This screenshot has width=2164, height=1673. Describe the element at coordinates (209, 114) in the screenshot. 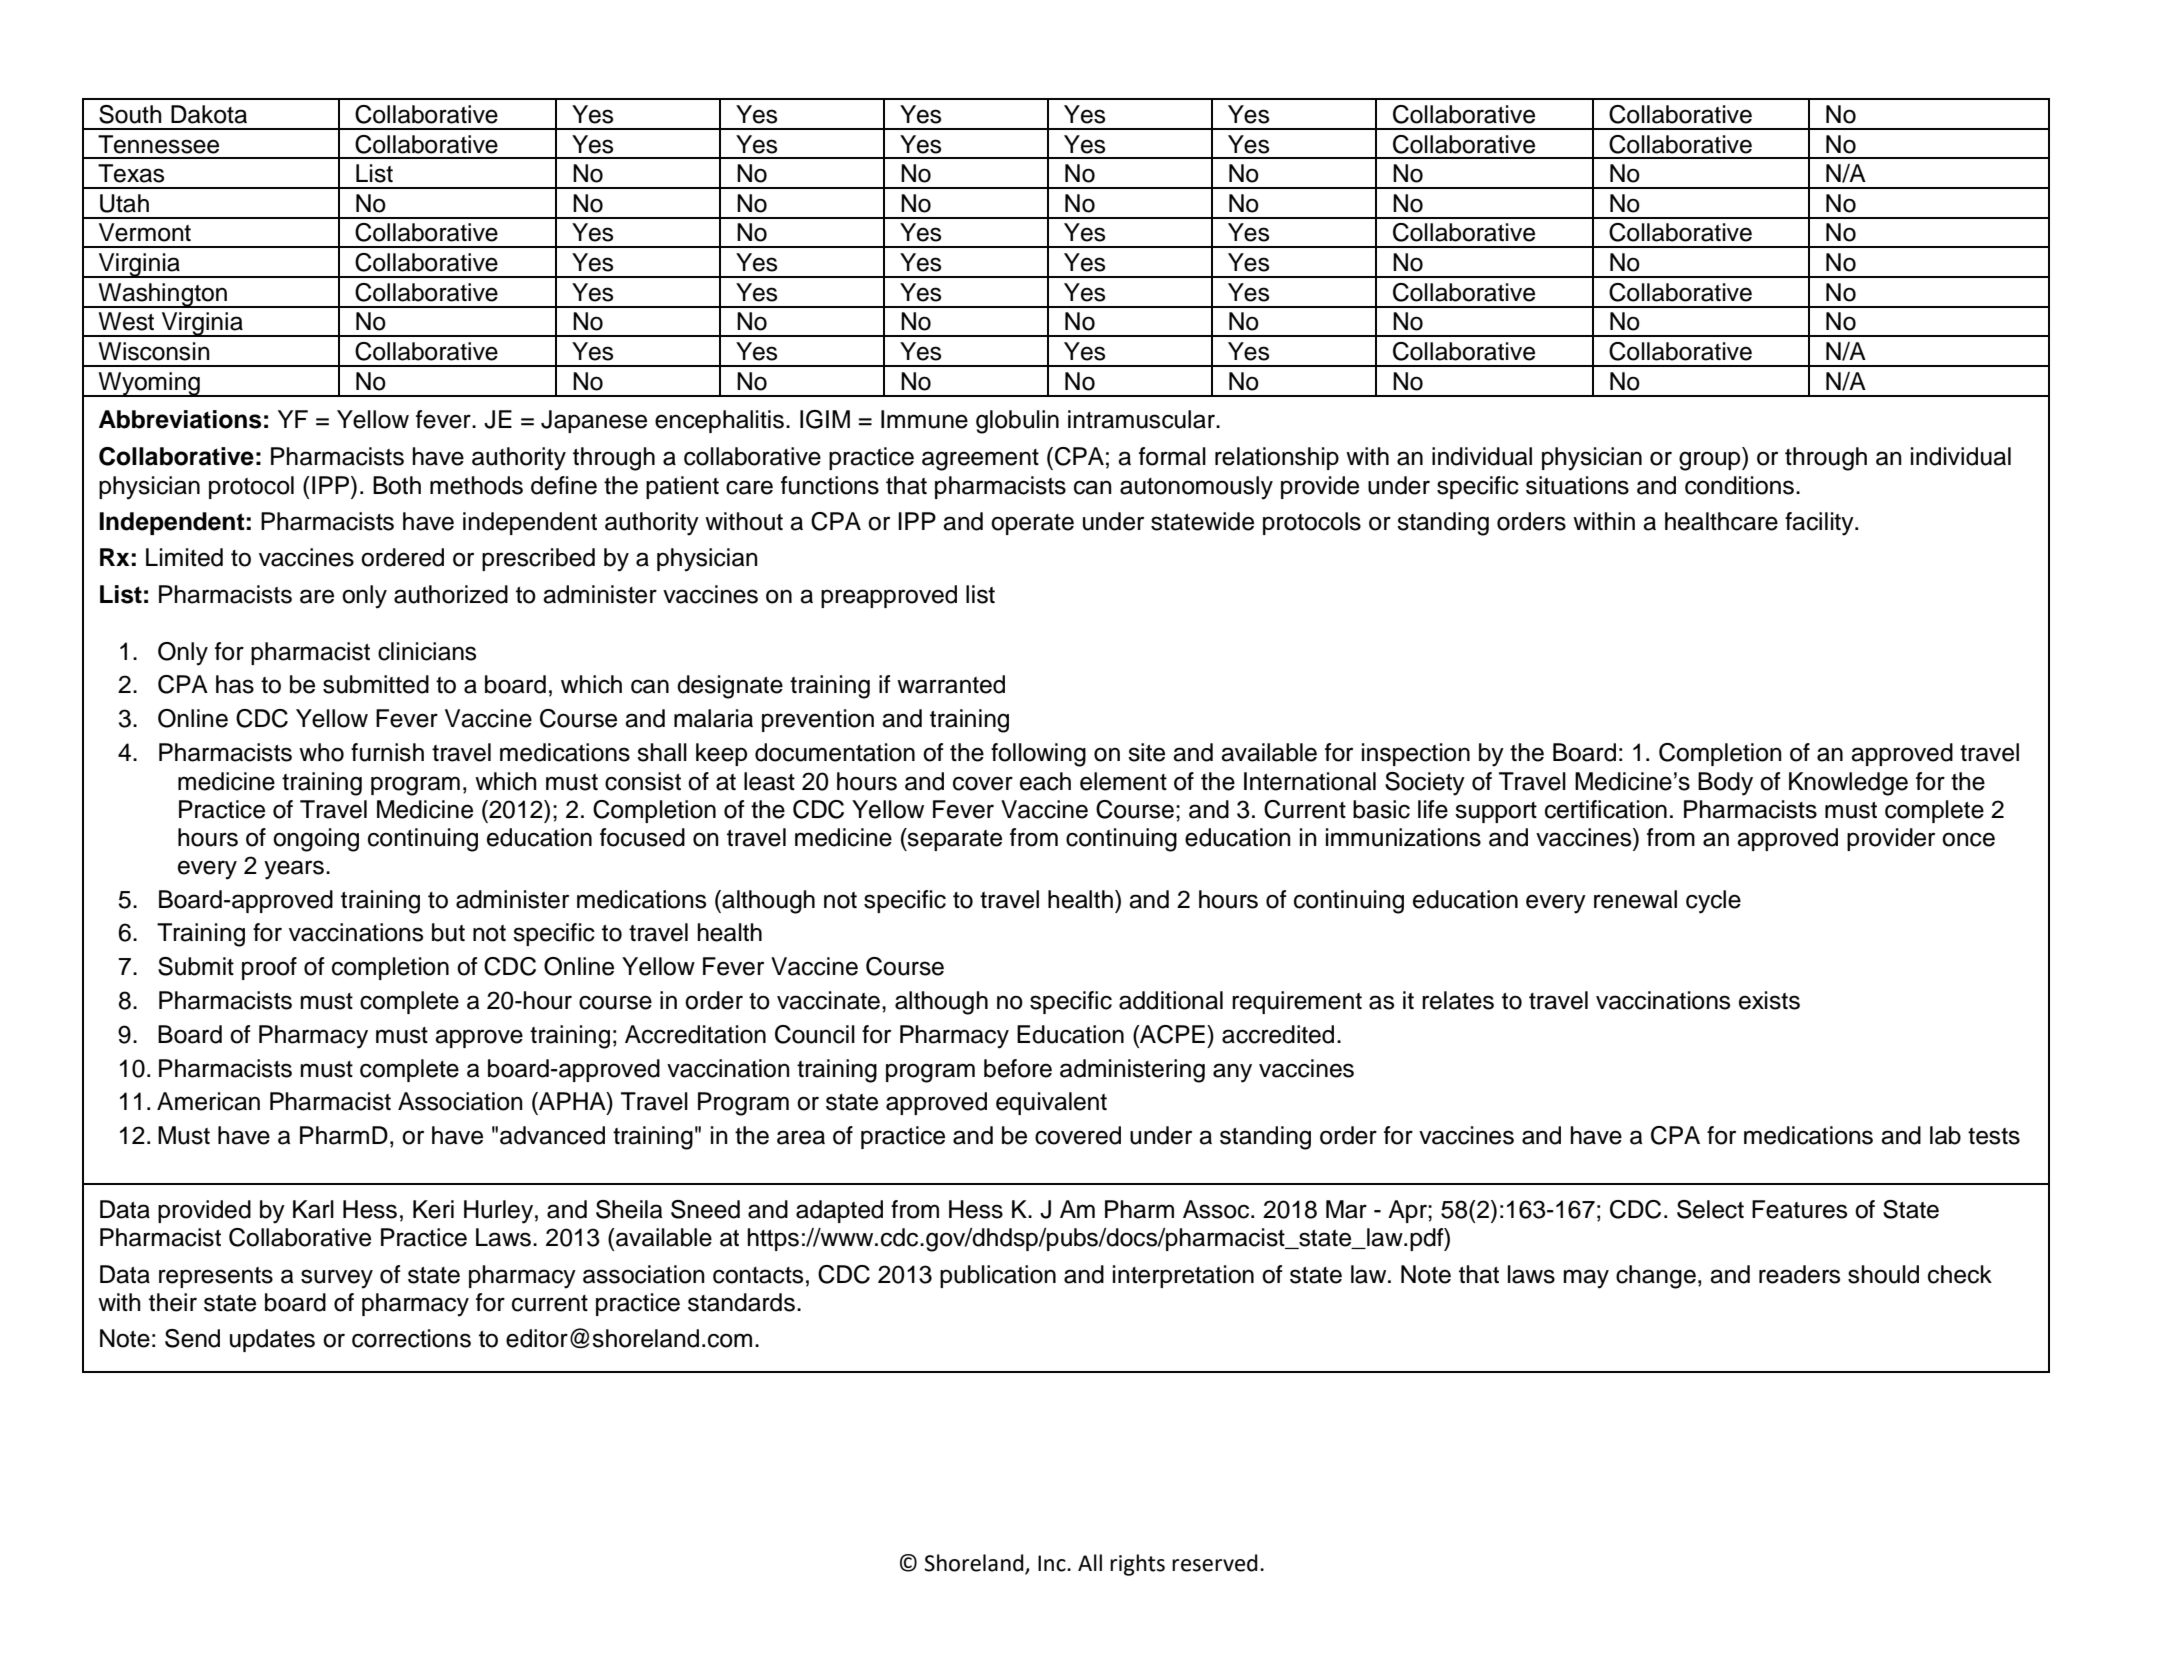

I see `Dakota` at that location.
